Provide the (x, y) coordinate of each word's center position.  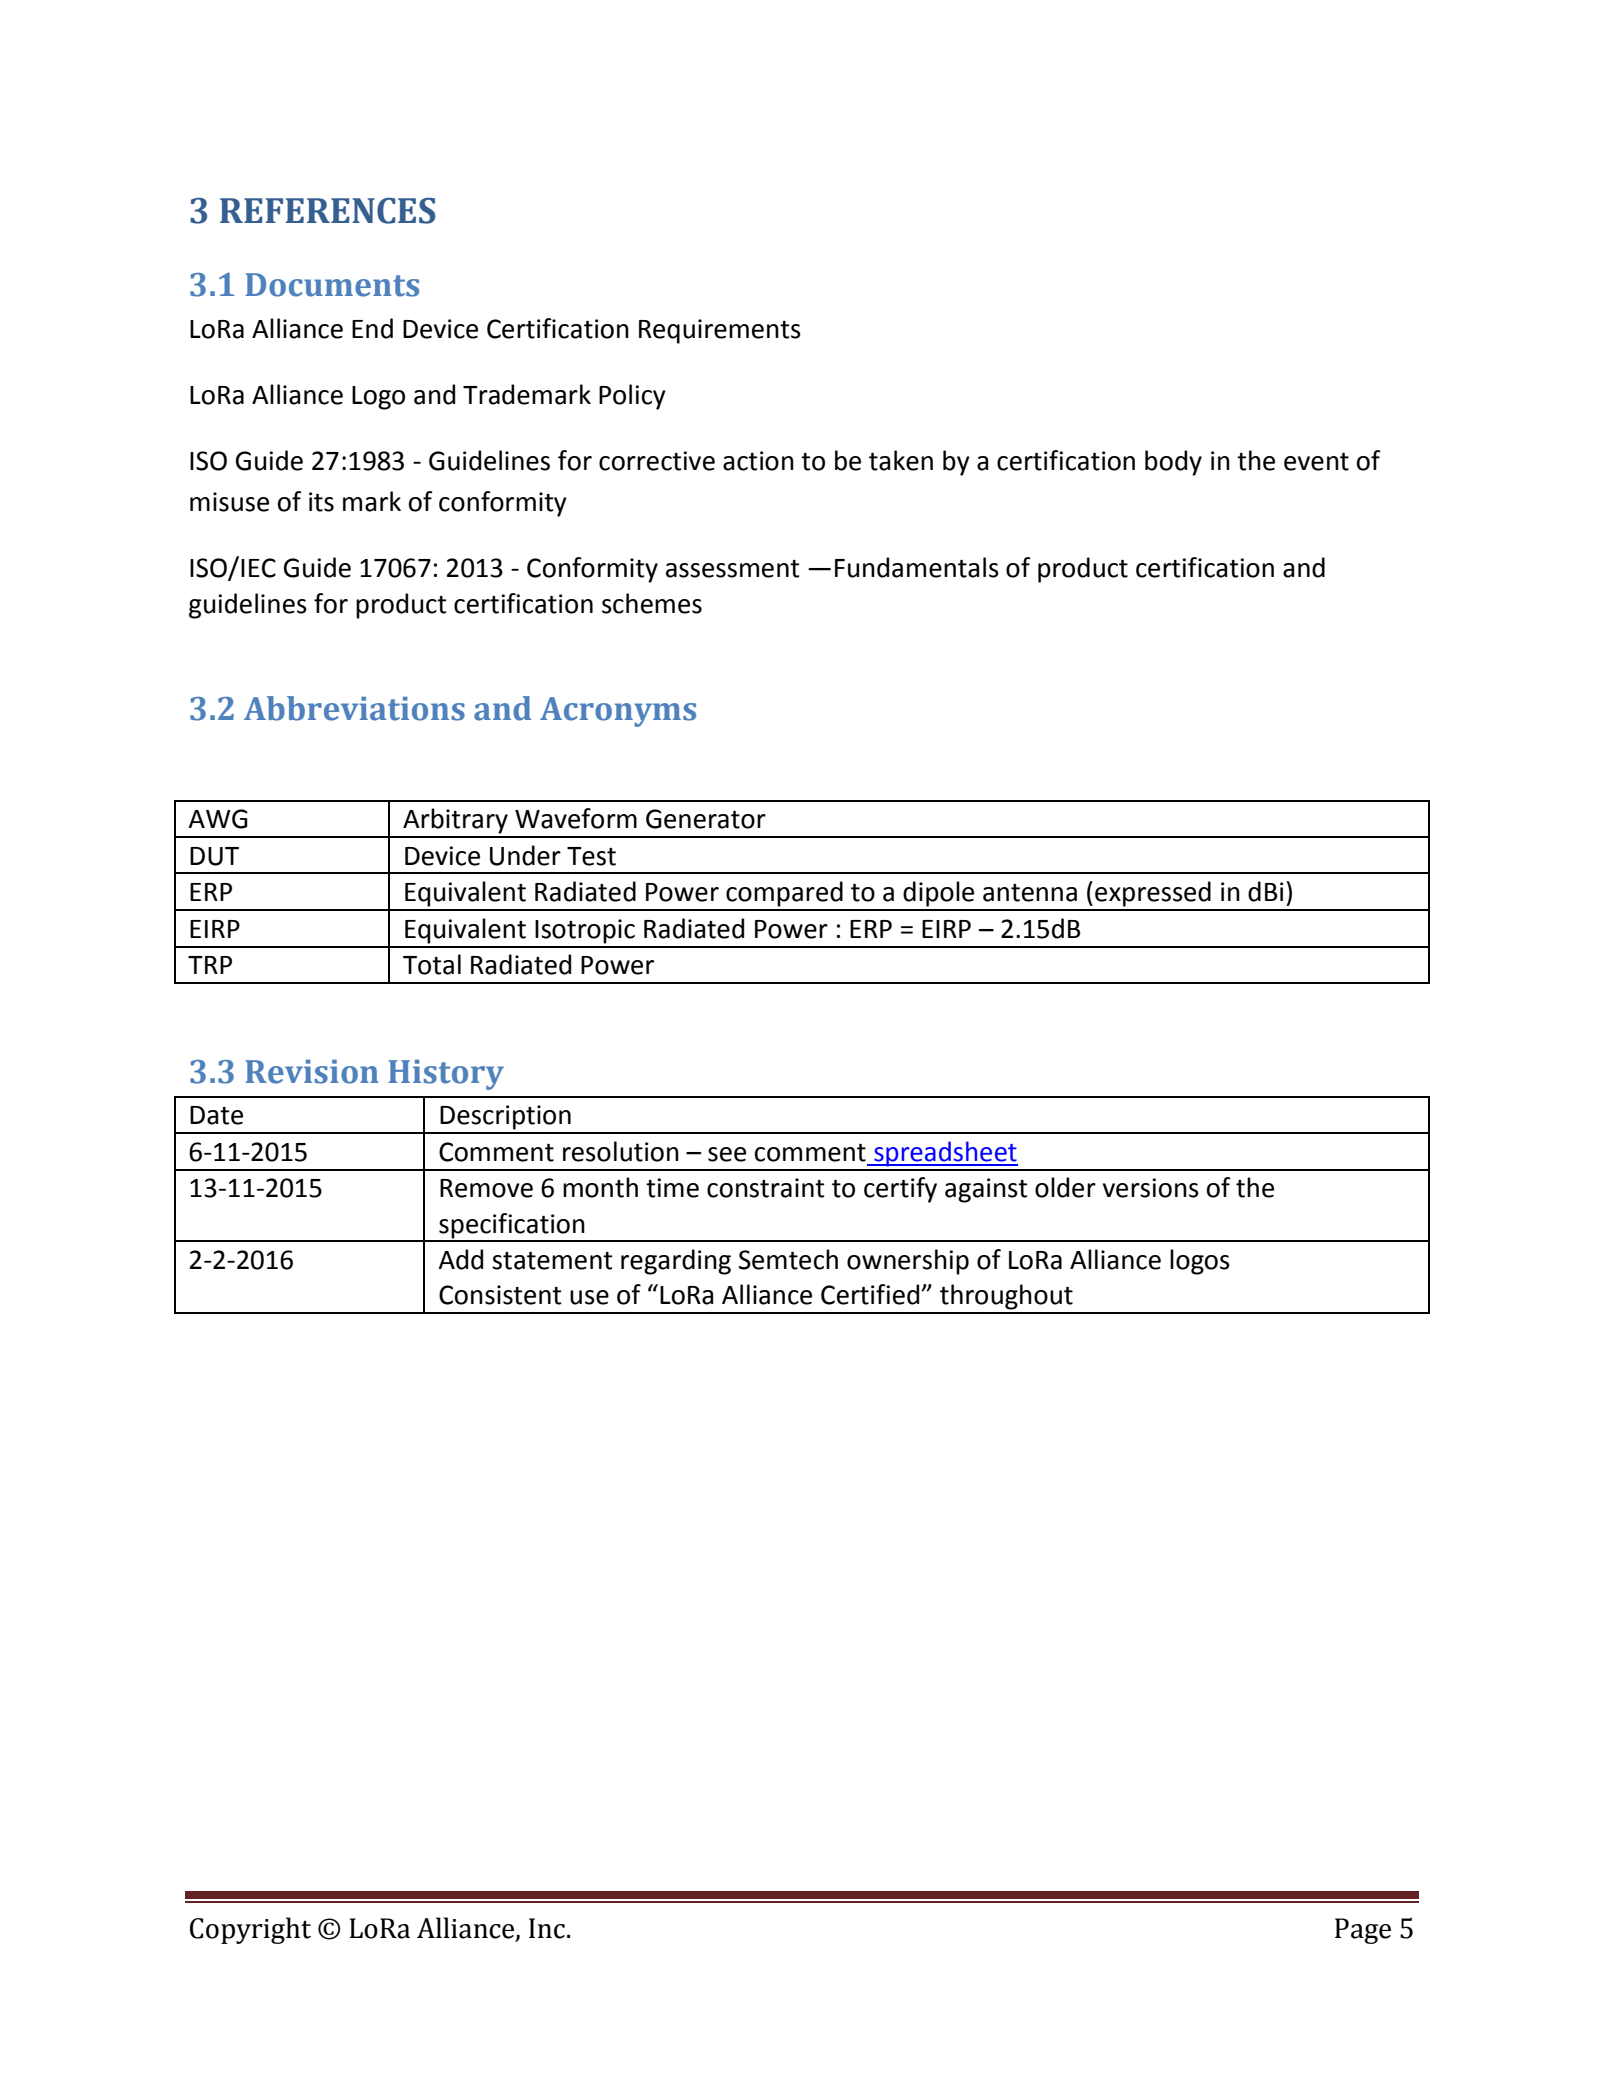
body (1173, 463)
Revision (312, 1072)
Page (1363, 1931)
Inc (547, 1928)
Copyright (250, 1930)
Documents (332, 285)
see (727, 1154)
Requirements (720, 331)
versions (1151, 1188)
